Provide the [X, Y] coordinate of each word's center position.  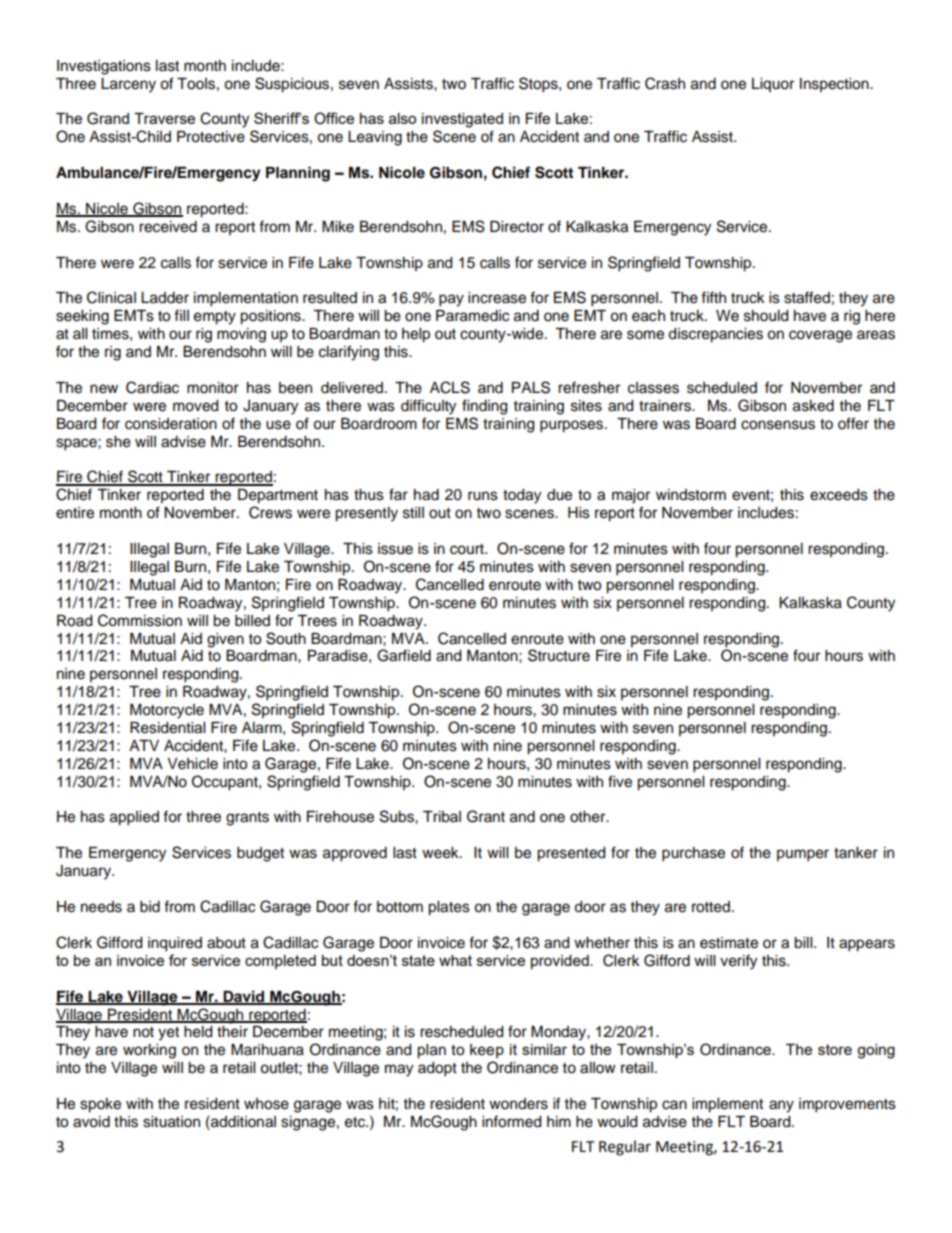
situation [171, 1122]
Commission [140, 620]
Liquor [773, 85]
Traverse [164, 118]
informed [511, 1121]
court [468, 549]
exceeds [839, 495]
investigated [462, 120]
